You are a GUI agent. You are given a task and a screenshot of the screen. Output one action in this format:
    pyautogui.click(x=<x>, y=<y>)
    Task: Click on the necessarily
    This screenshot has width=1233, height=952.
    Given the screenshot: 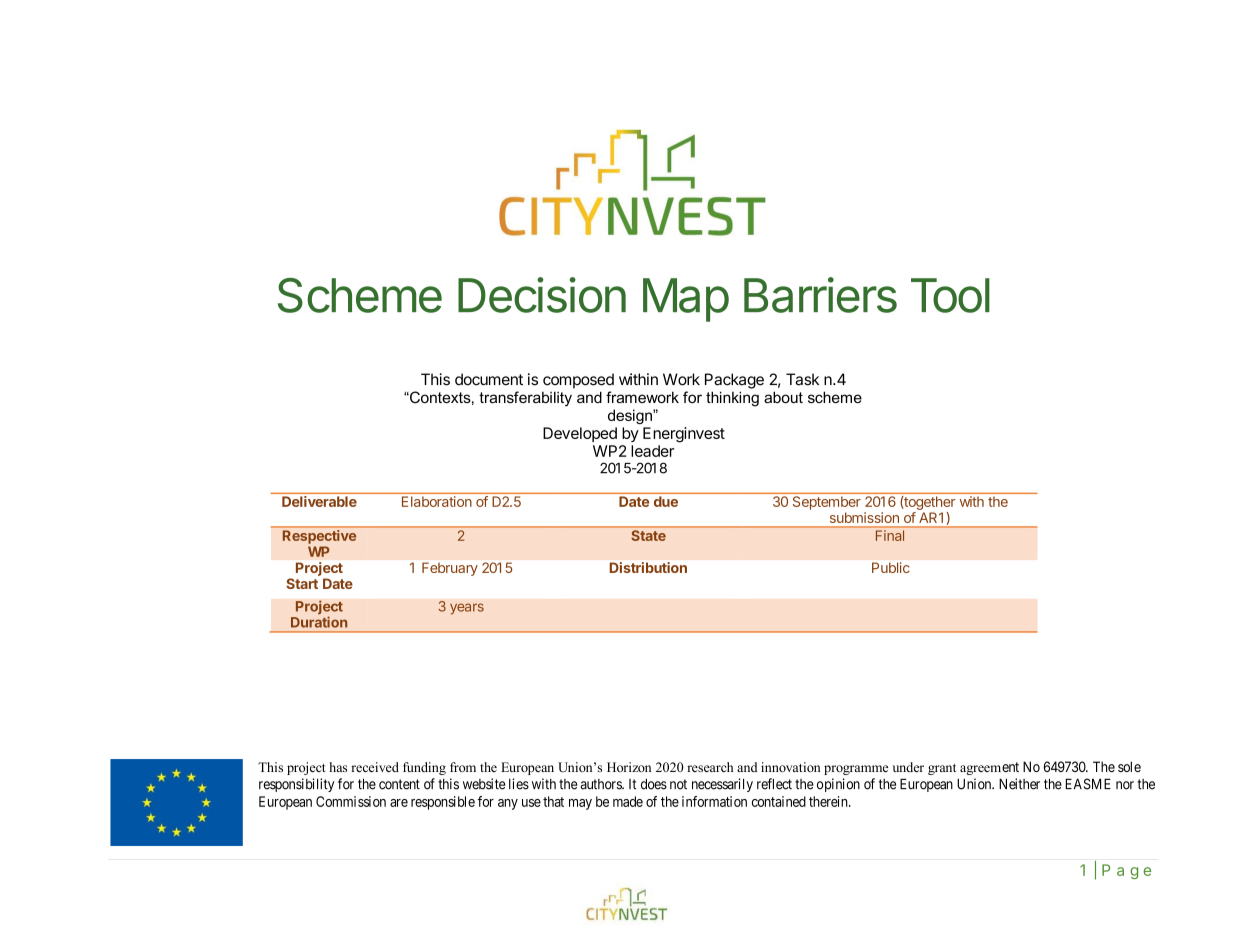 What is the action you would take?
    pyautogui.click(x=722, y=785)
